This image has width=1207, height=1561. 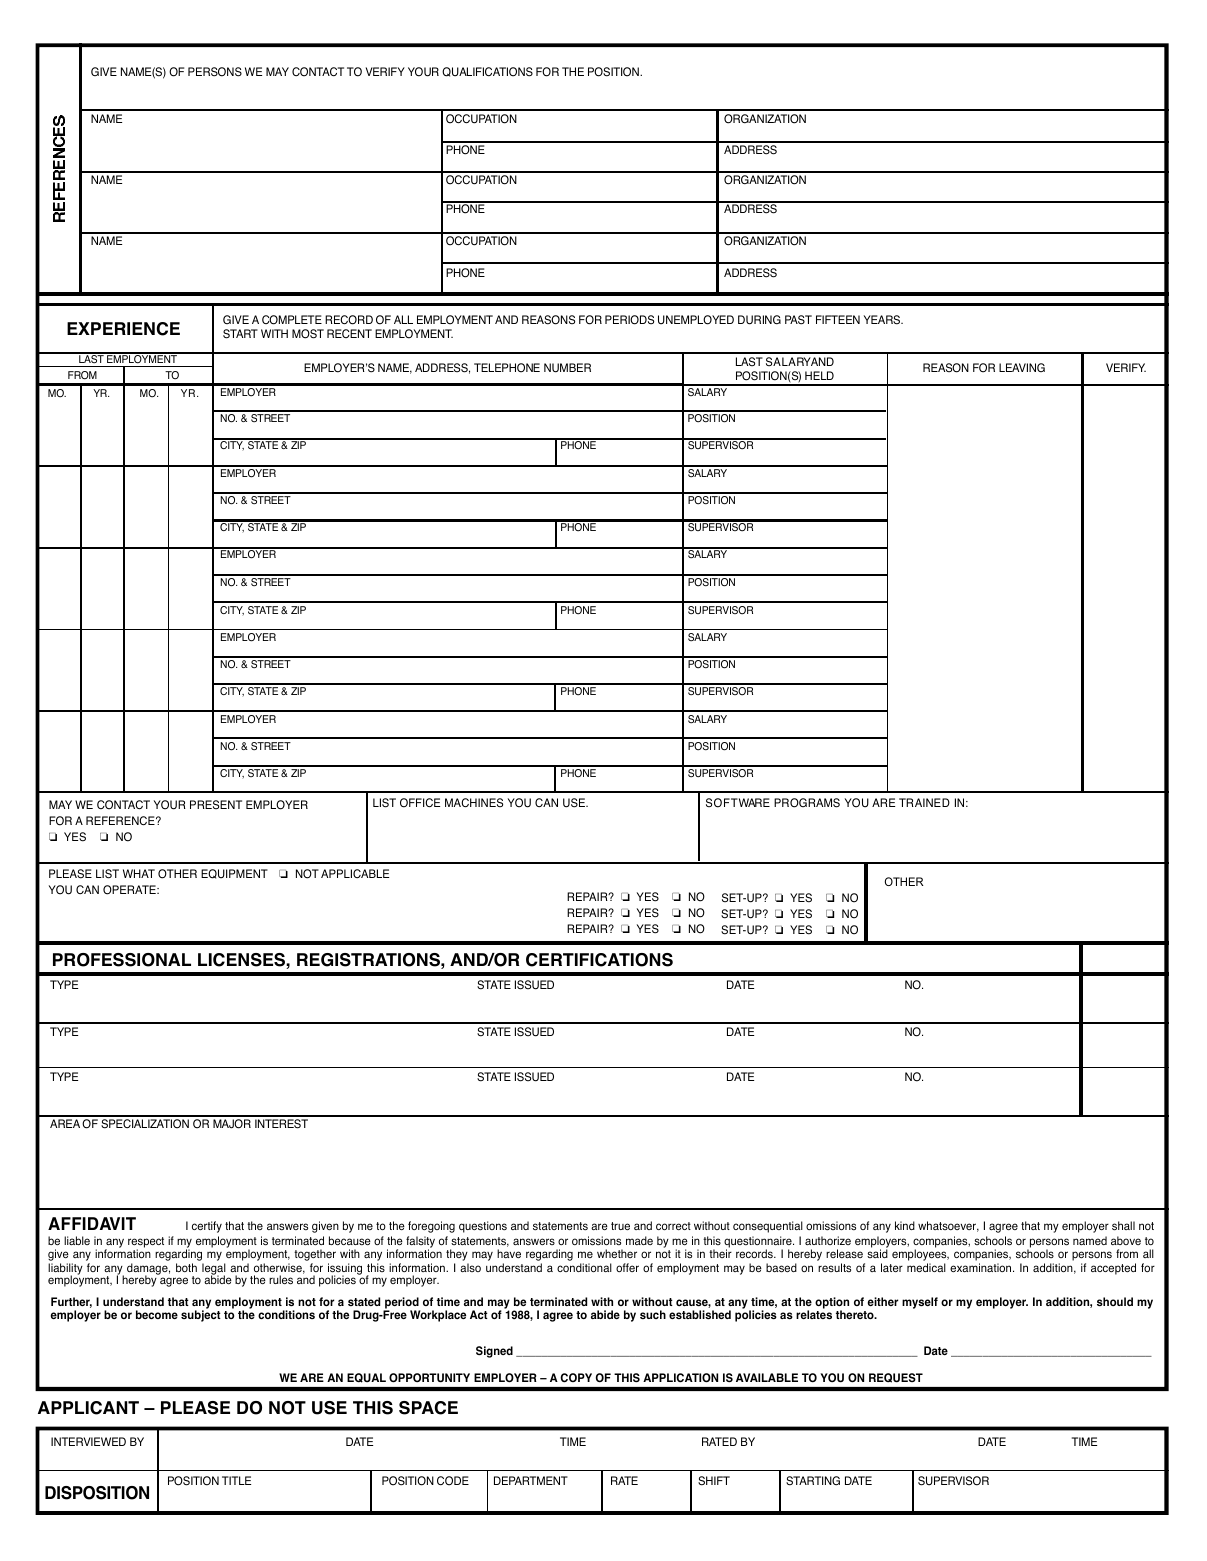 What do you see at coordinates (88, 1408) in the image?
I see `APPLICANT` at bounding box center [88, 1408].
